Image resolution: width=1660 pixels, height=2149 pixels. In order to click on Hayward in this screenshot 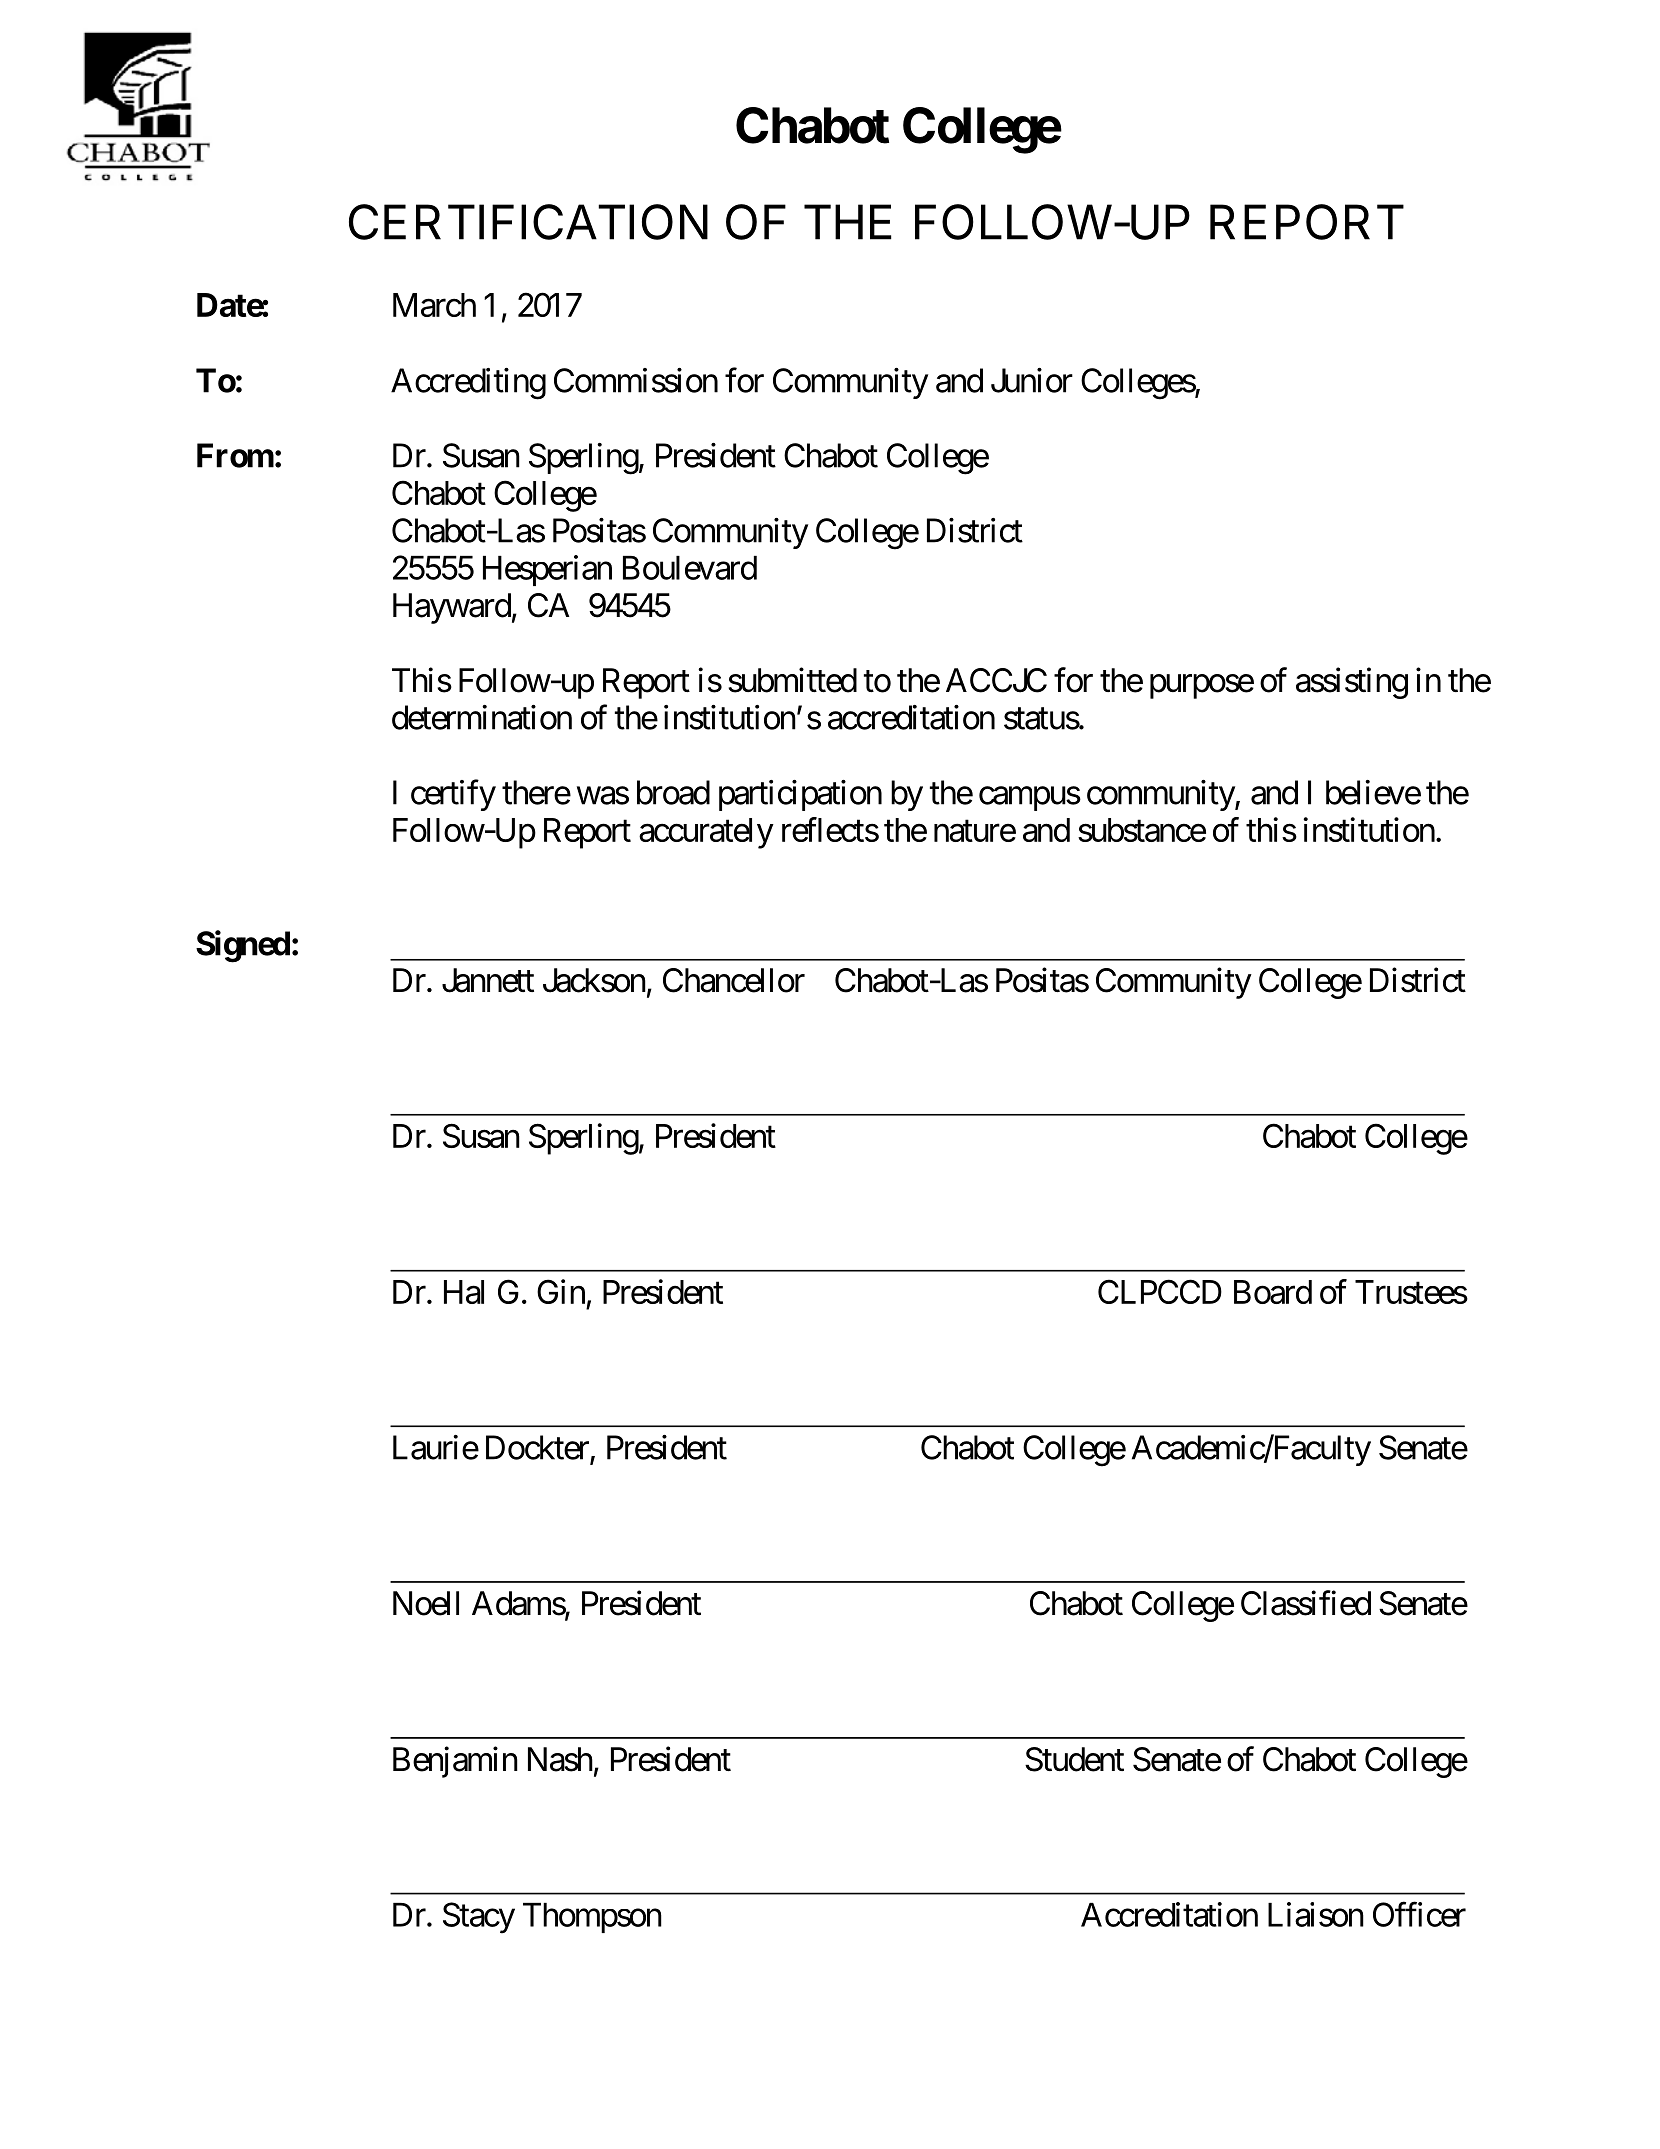, I will do `click(452, 608)`.
